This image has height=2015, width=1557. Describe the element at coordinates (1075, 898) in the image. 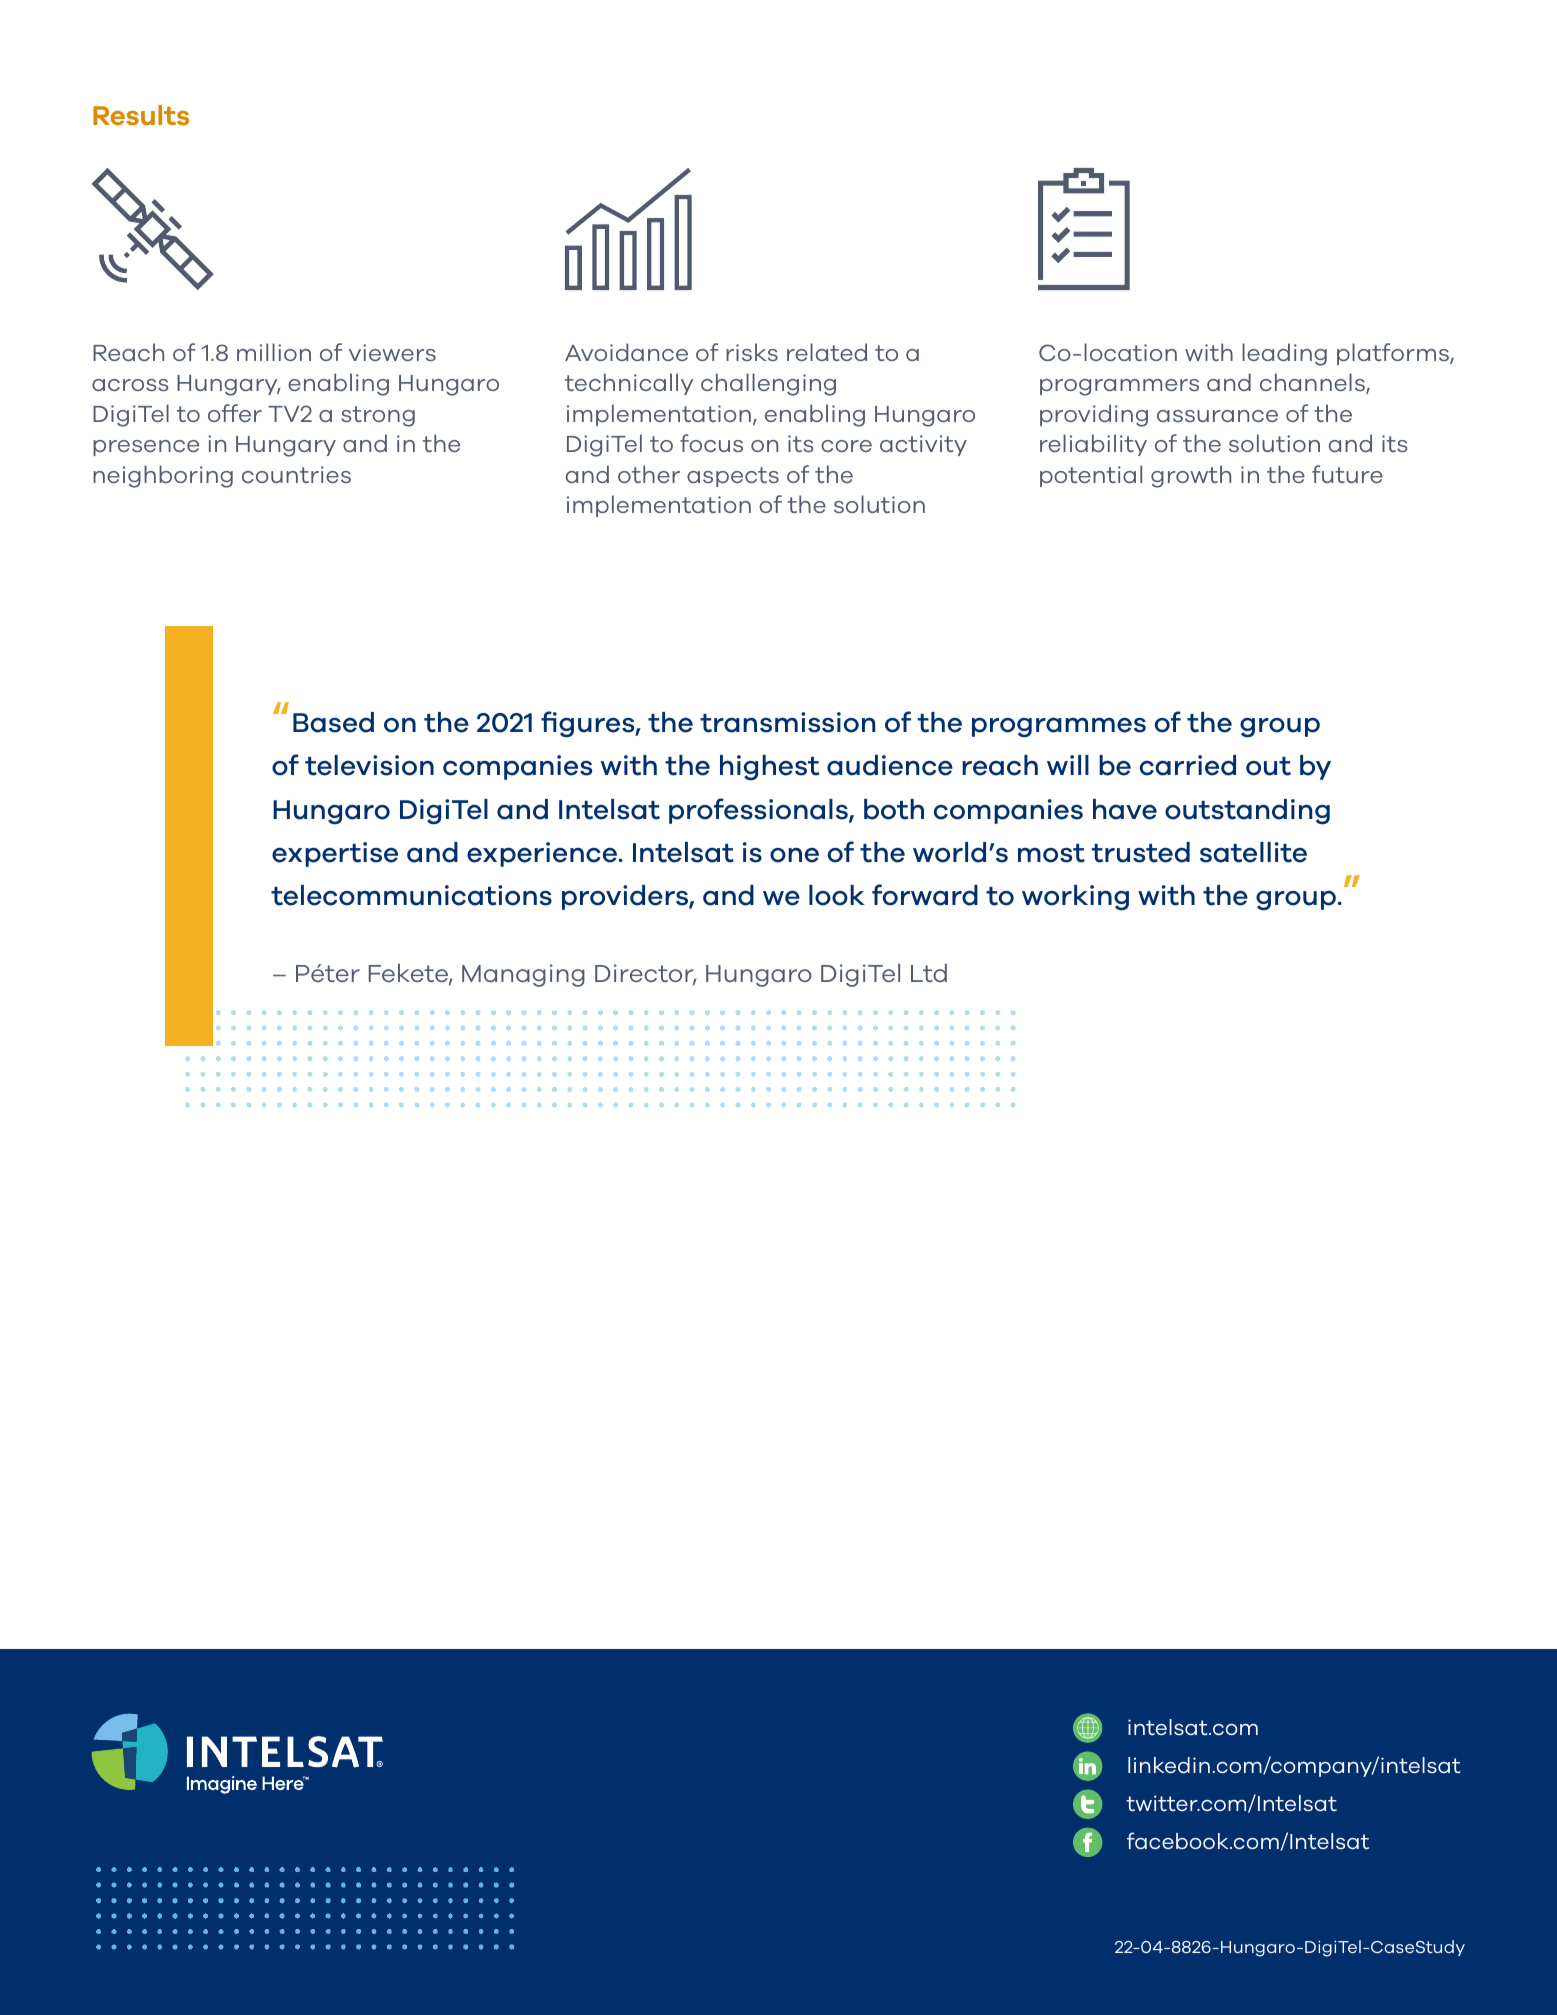

I see `working` at that location.
